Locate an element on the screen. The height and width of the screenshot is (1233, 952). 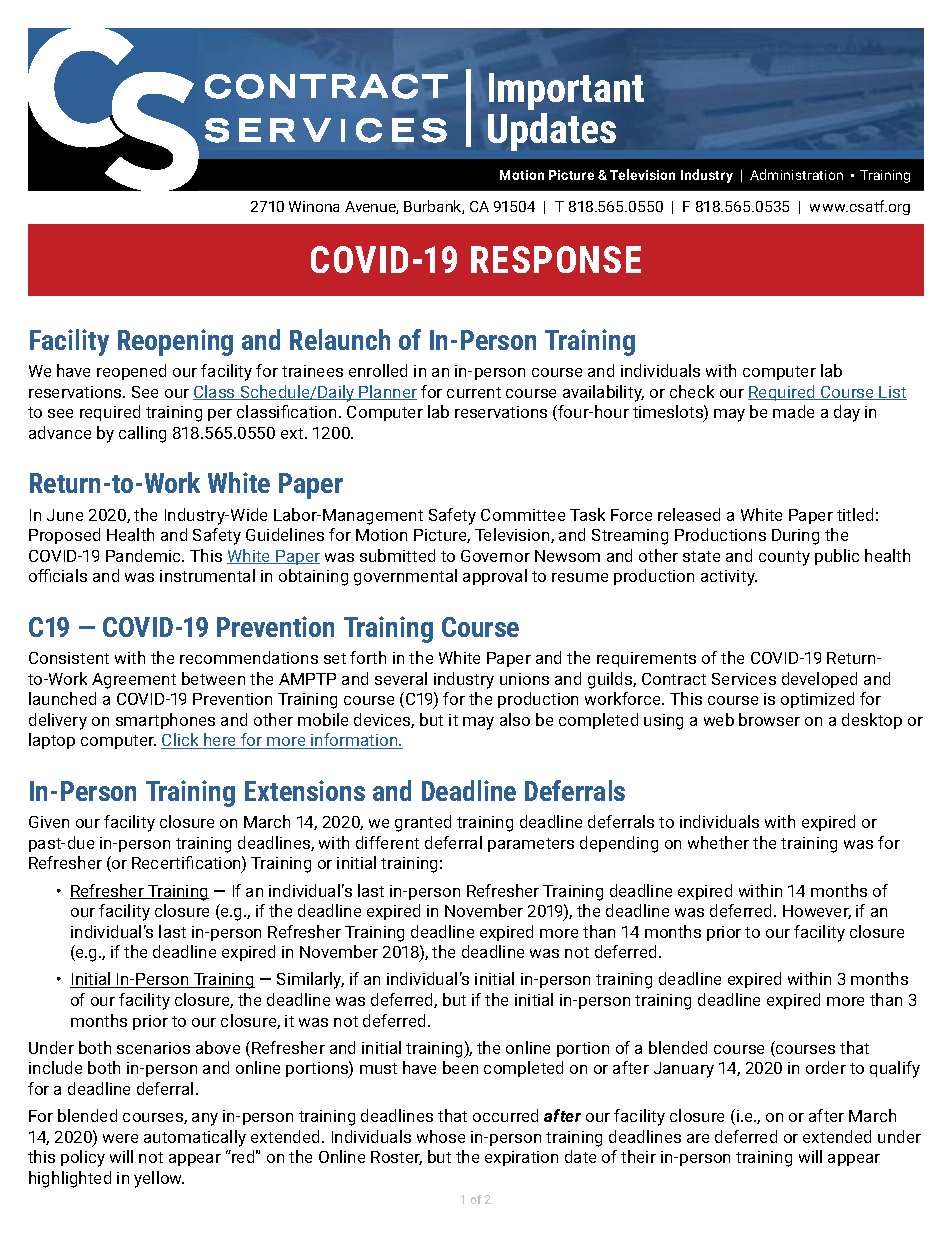
whose is located at coordinates (441, 1136).
